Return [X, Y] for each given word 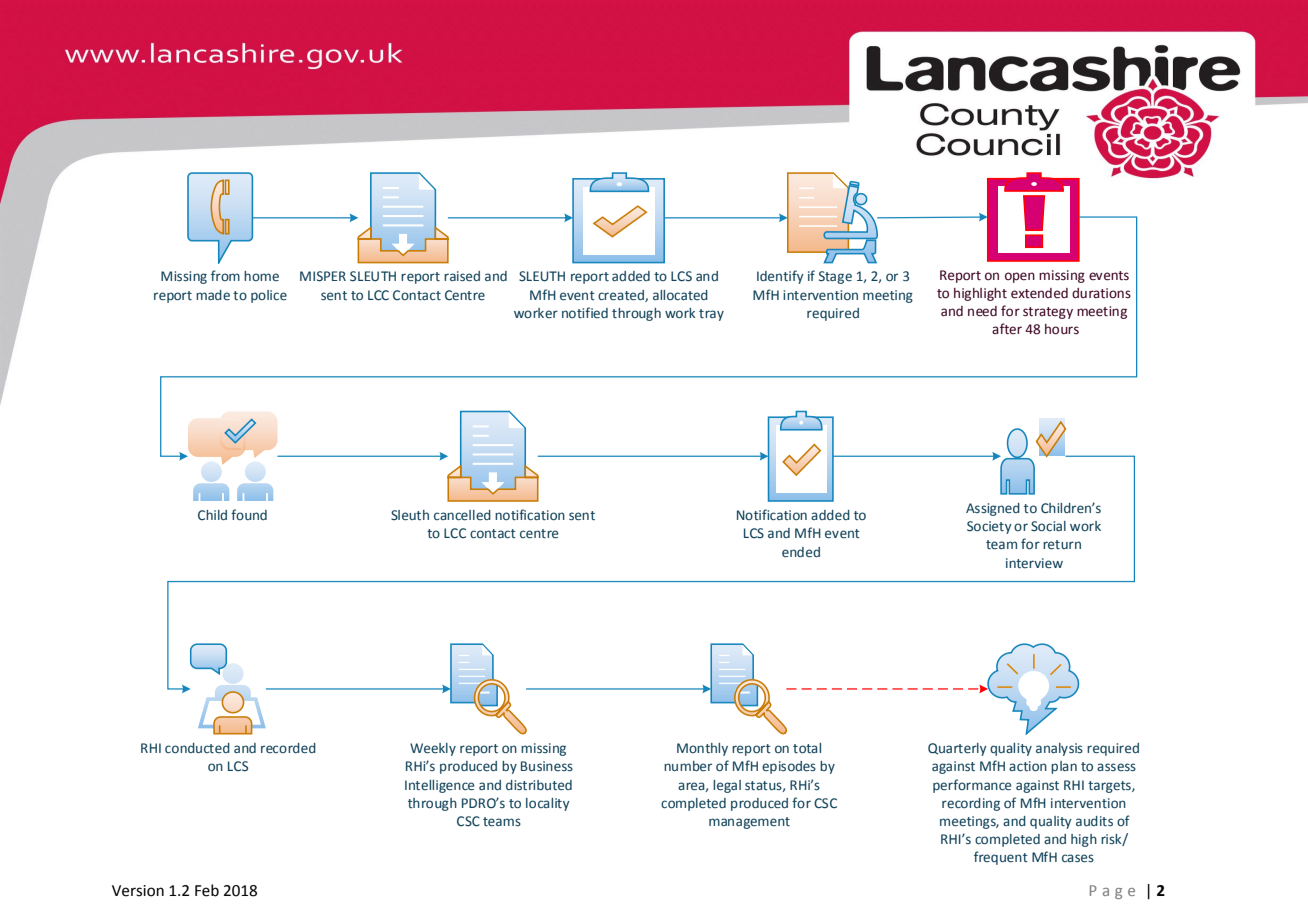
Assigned [993, 509]
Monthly [702, 749]
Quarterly [957, 749]
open [1020, 277]
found [249, 514]
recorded [288, 748]
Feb [207, 890]
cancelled [462, 515]
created [622, 296]
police [269, 296]
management [749, 823]
